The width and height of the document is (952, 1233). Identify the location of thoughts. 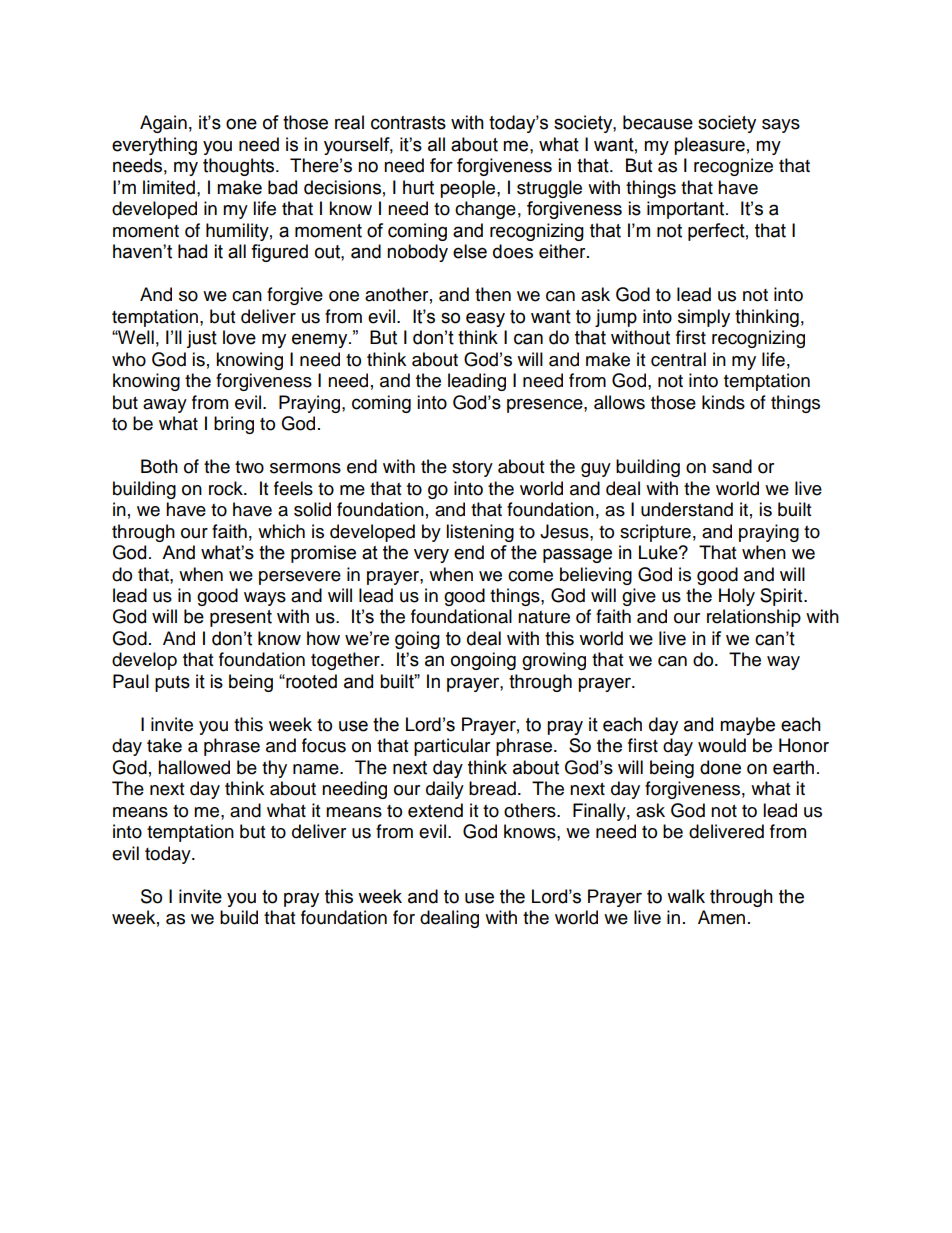
(240, 167).
